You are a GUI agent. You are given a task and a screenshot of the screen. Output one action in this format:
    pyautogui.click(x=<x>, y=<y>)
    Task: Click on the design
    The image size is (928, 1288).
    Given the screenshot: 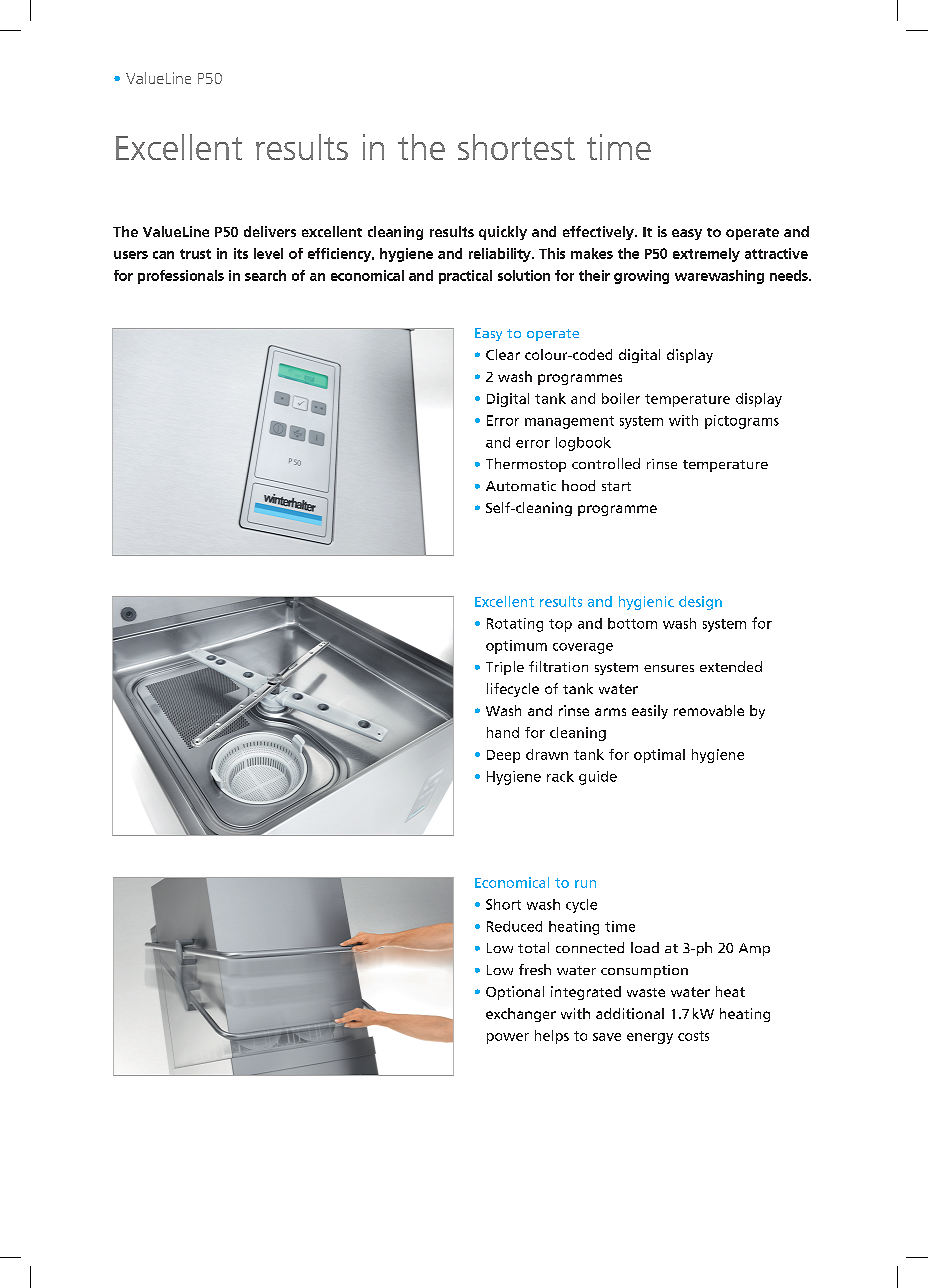 What is the action you would take?
    pyautogui.click(x=700, y=603)
